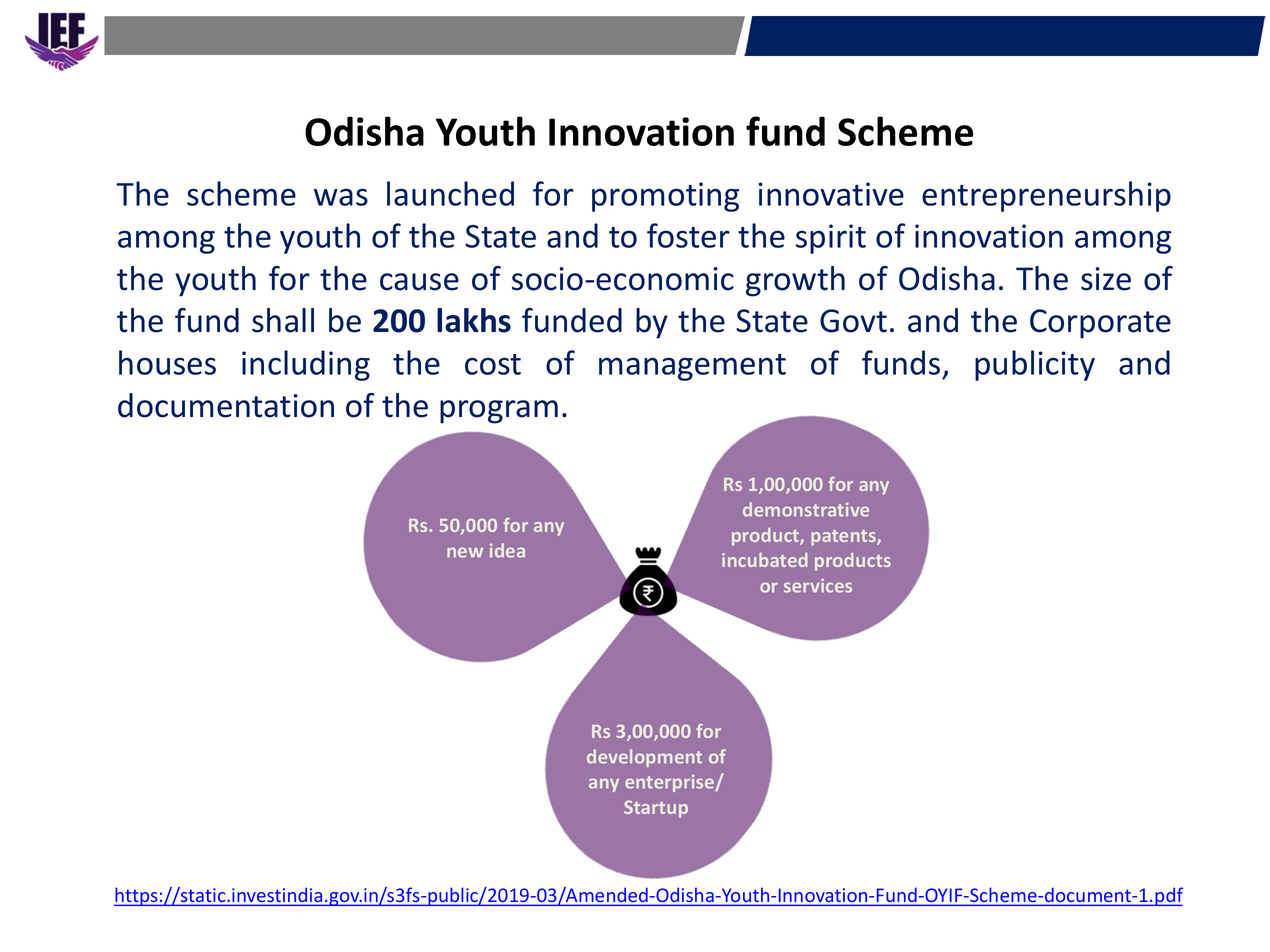 This screenshot has height=952, width=1270. I want to click on was, so click(341, 197).
